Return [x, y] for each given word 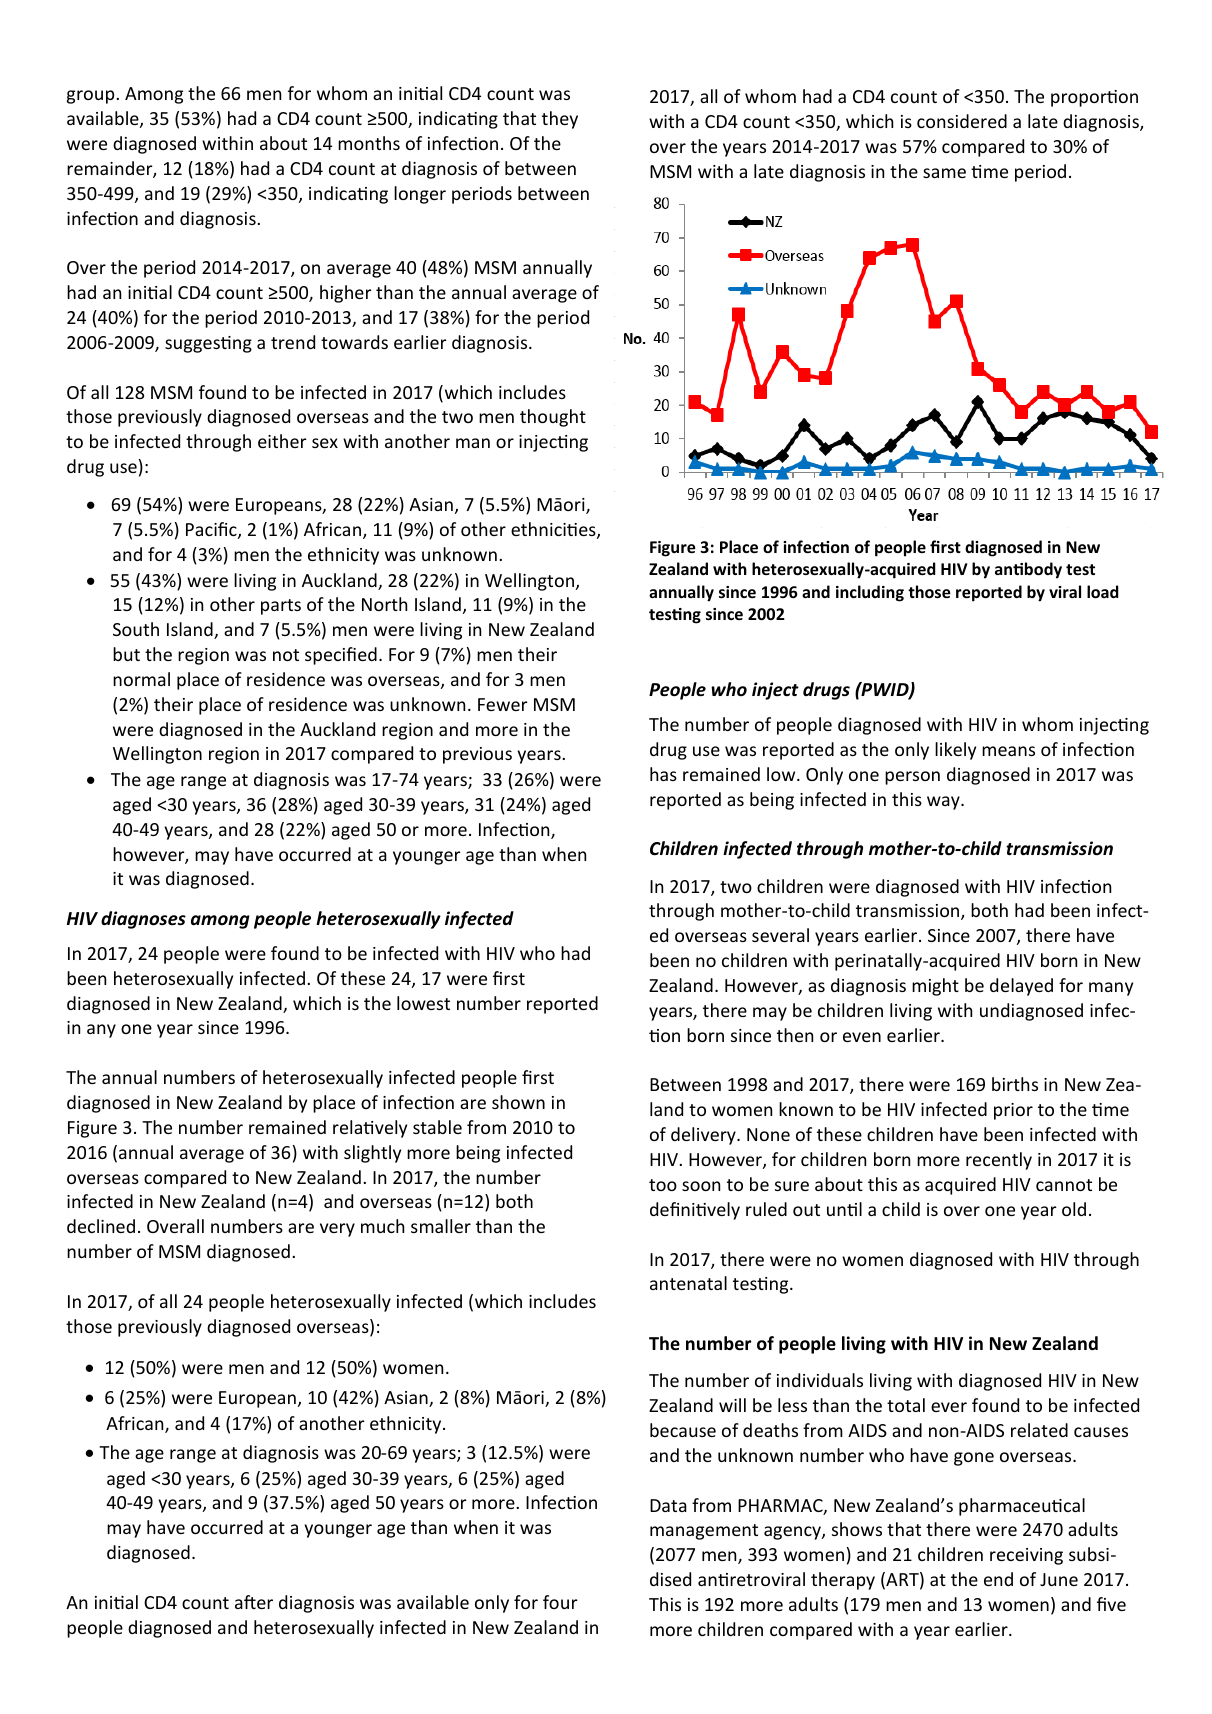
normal [141, 679]
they [560, 120]
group [92, 97]
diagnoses [143, 920]
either [282, 441]
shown [518, 1102]
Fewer [503, 704]
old [1074, 1209]
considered [962, 121]
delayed [1021, 987]
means [1008, 751]
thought [553, 418]
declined [101, 1226]
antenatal [688, 1283]
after [254, 1602]
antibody [1028, 570]
